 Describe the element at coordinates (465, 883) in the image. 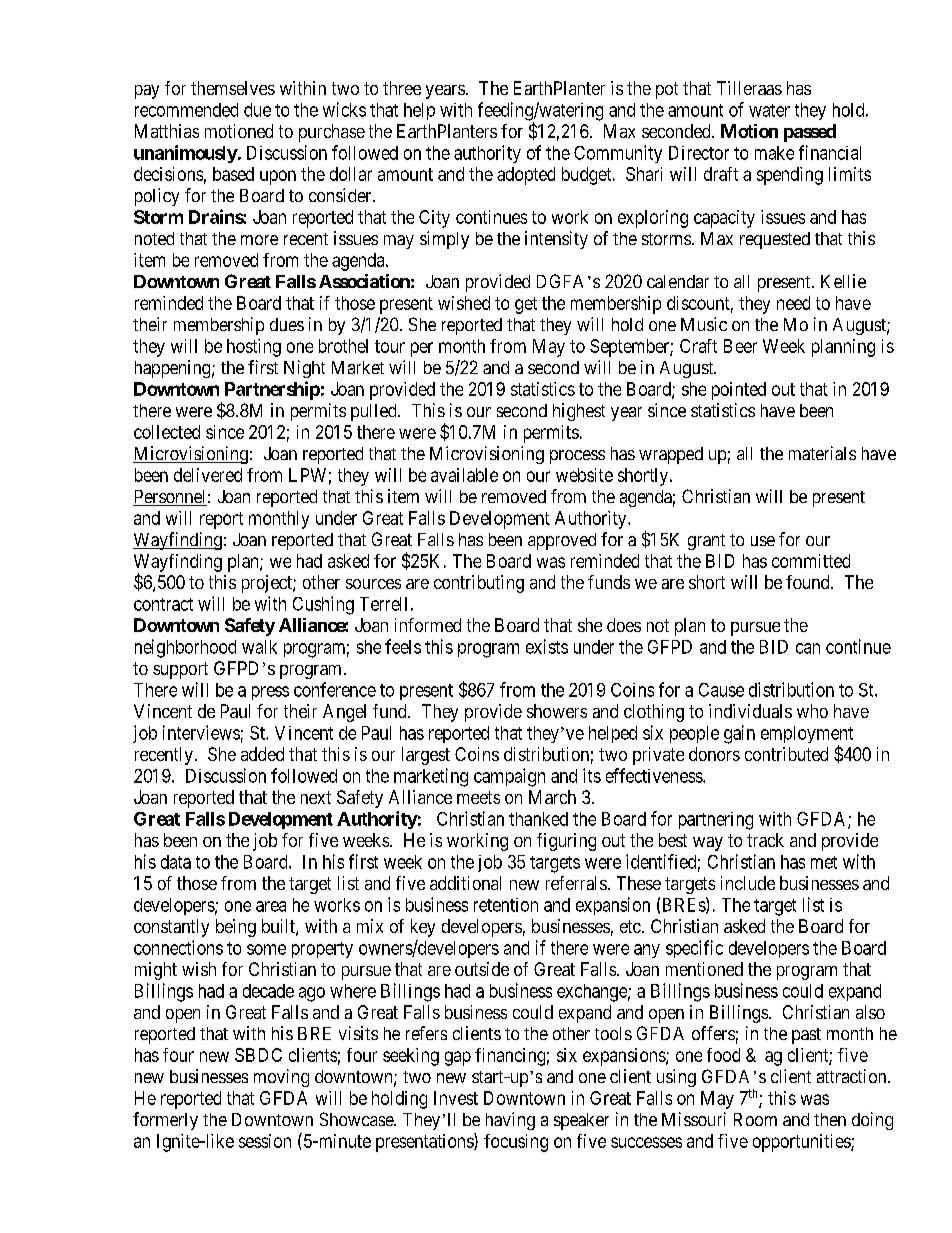

I see `additional` at that location.
